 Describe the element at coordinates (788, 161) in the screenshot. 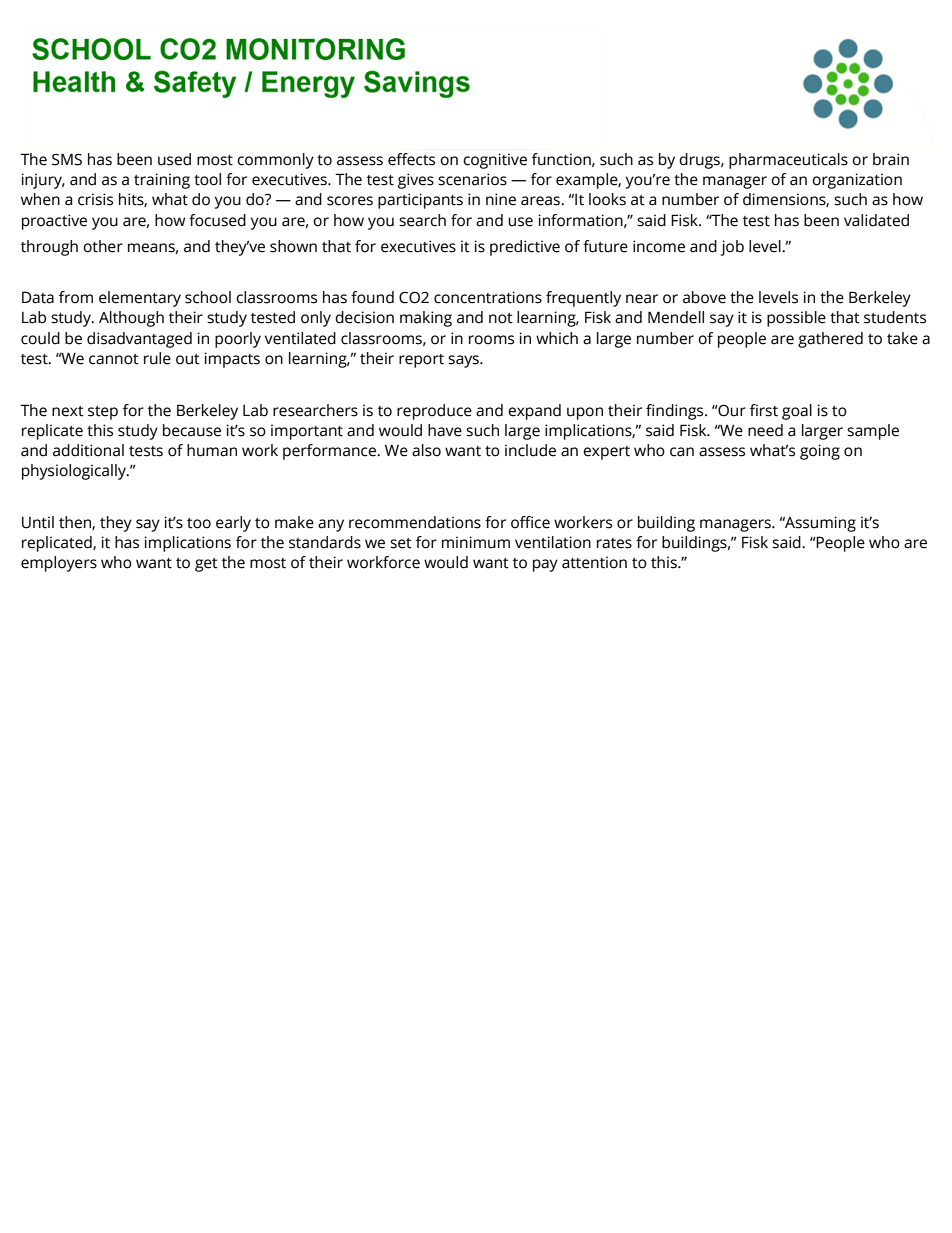

I see `pharmaceuticals` at that location.
